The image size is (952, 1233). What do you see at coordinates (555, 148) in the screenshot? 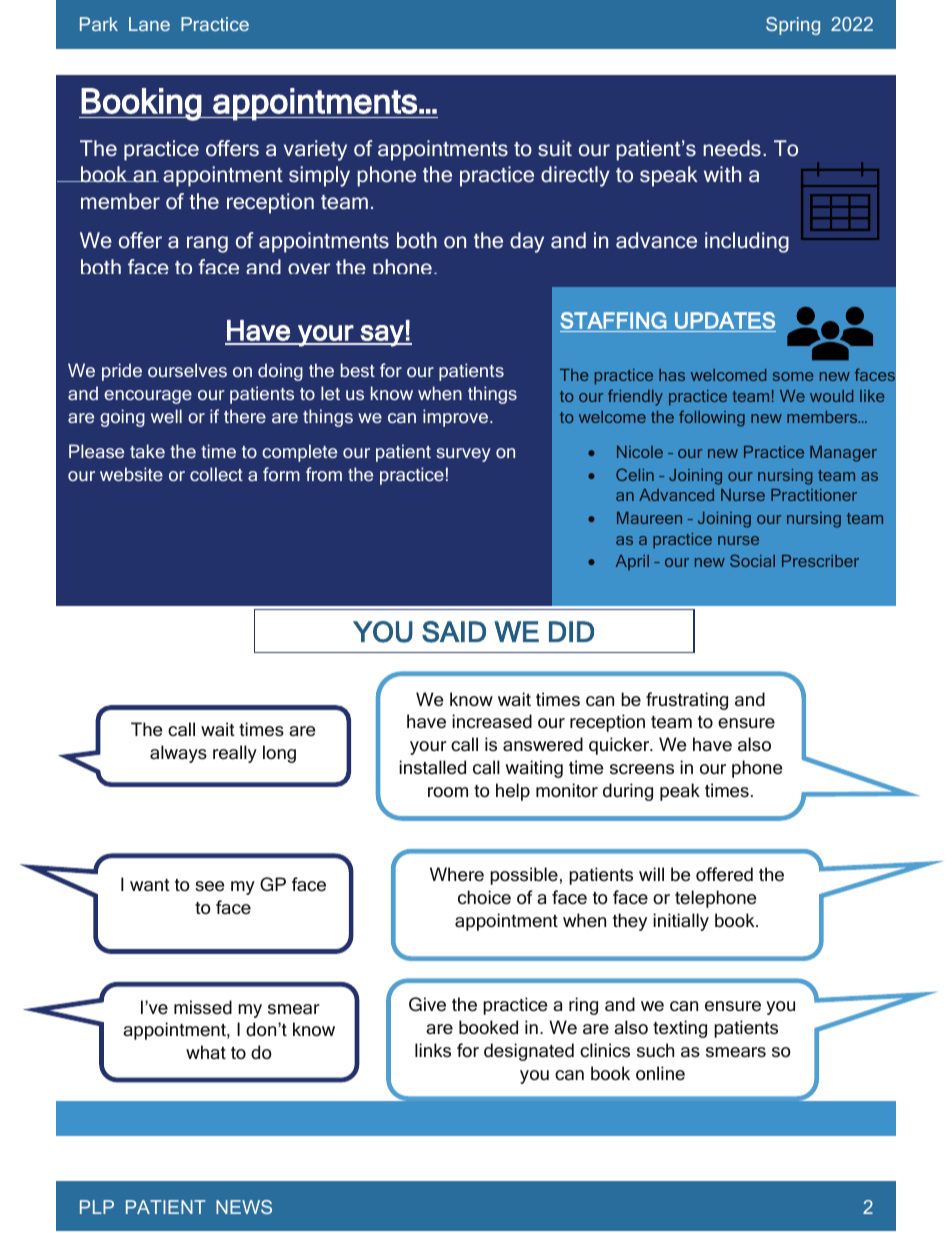
I see `suit` at bounding box center [555, 148].
